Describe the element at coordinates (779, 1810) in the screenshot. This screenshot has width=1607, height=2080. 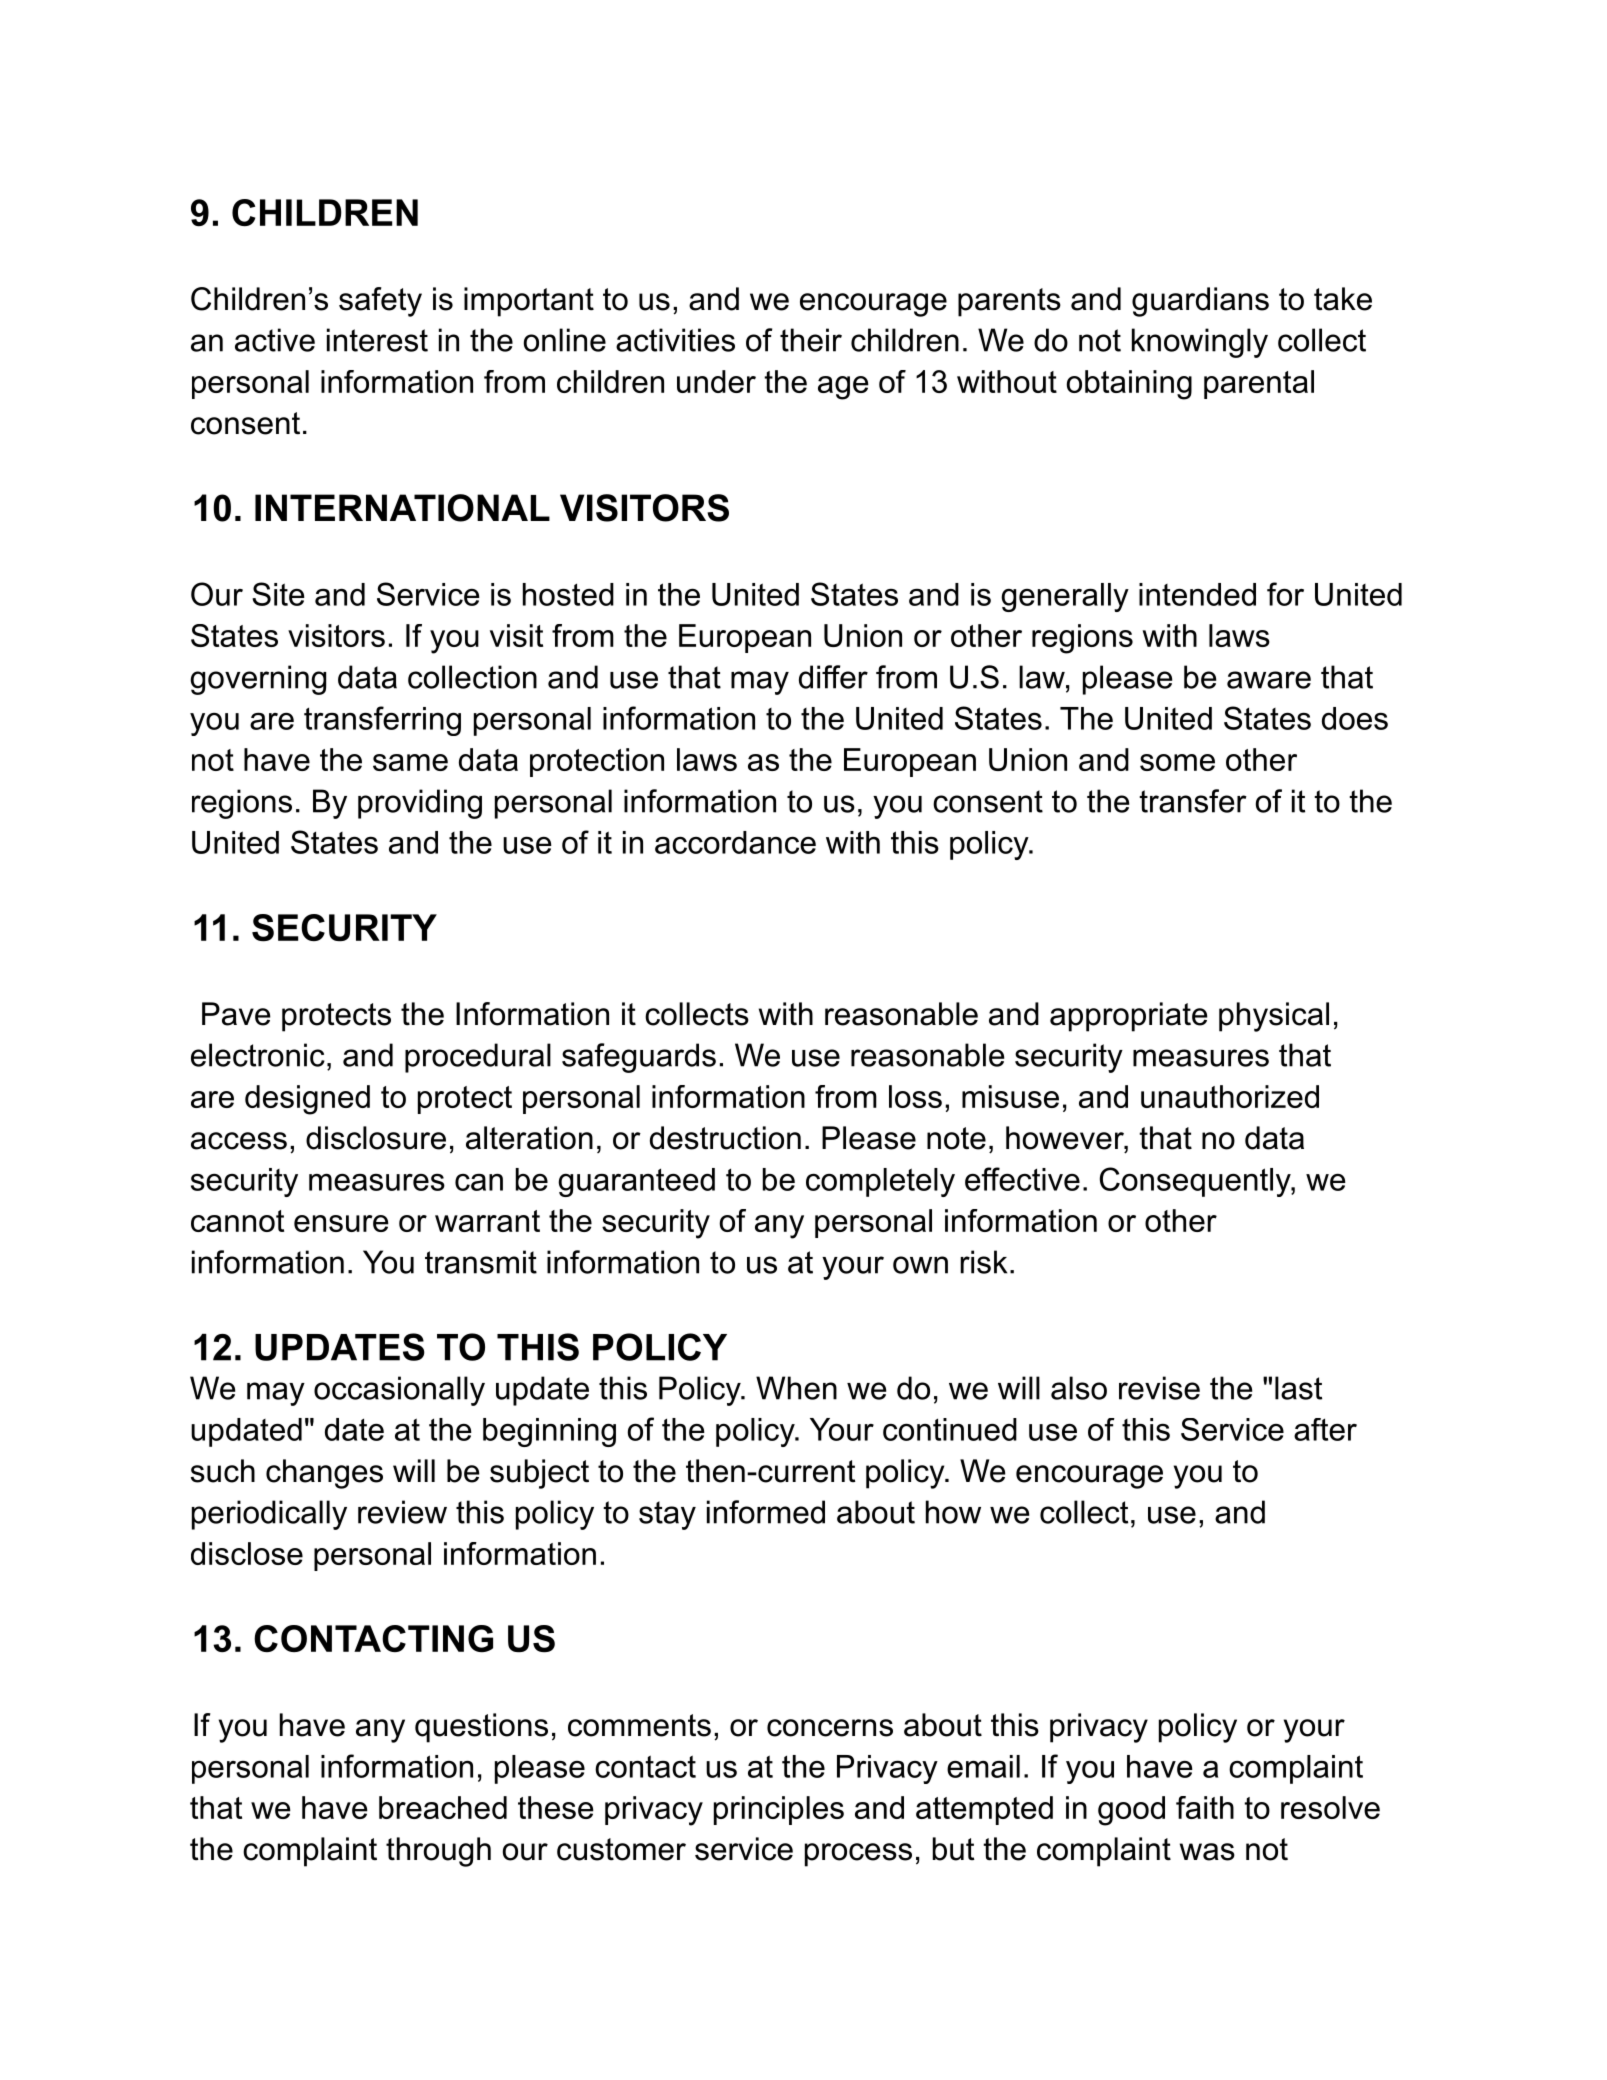
I see `principles` at that location.
